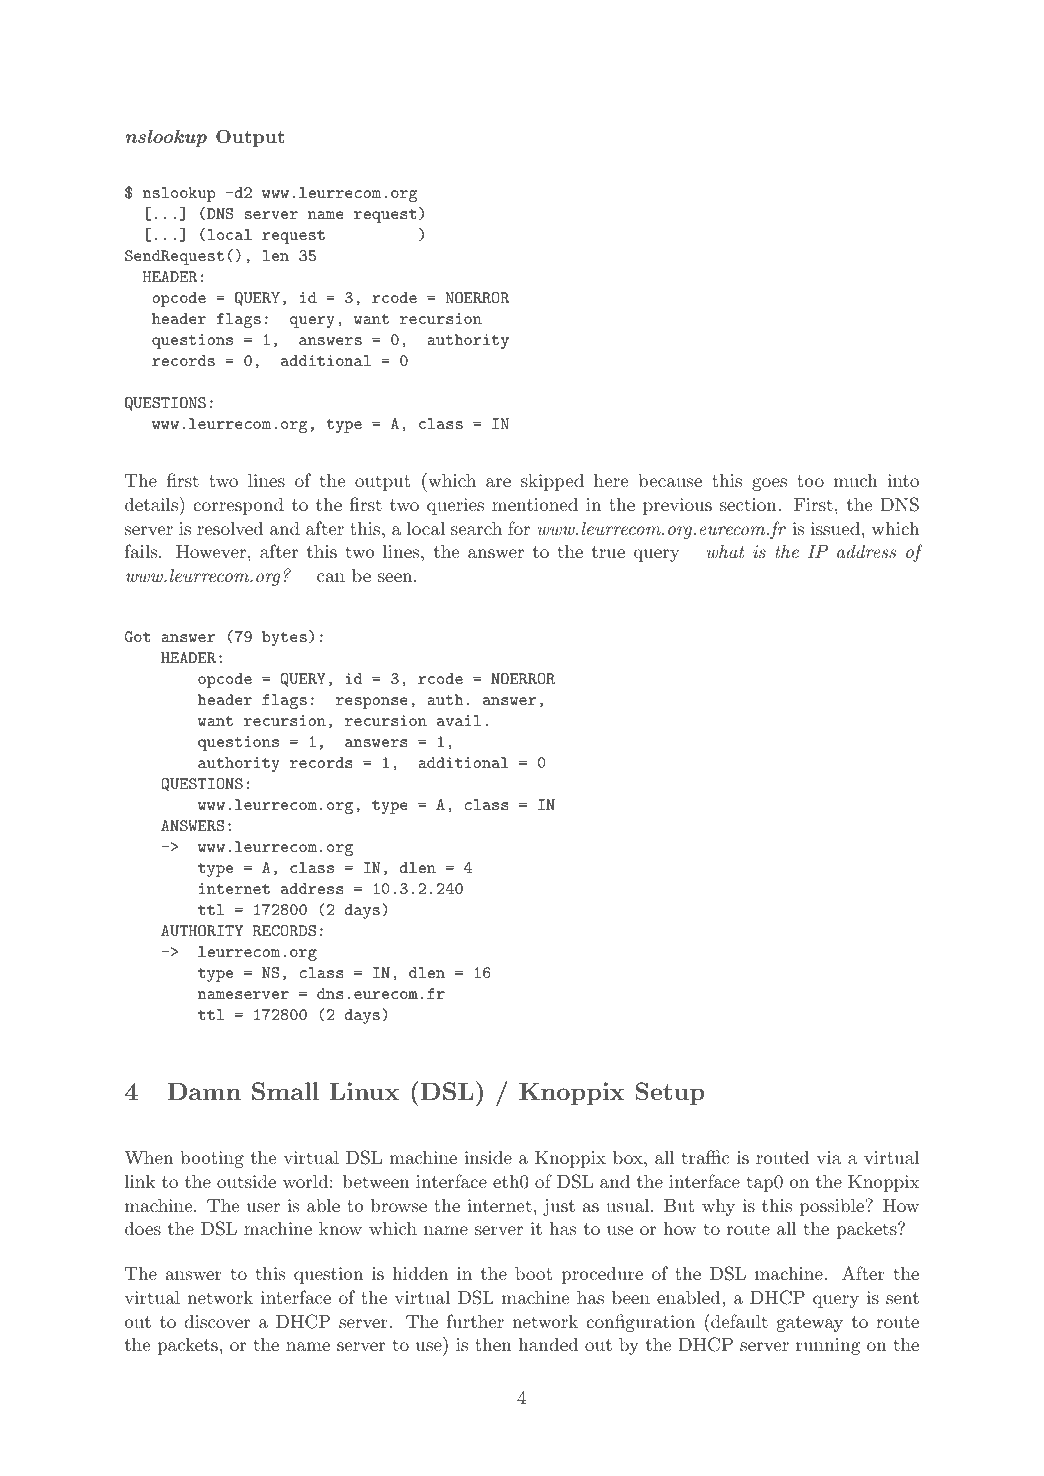 Image resolution: width=1044 pixels, height=1476 pixels. Describe the element at coordinates (535, 504) in the document. I see `mentioned` at that location.
